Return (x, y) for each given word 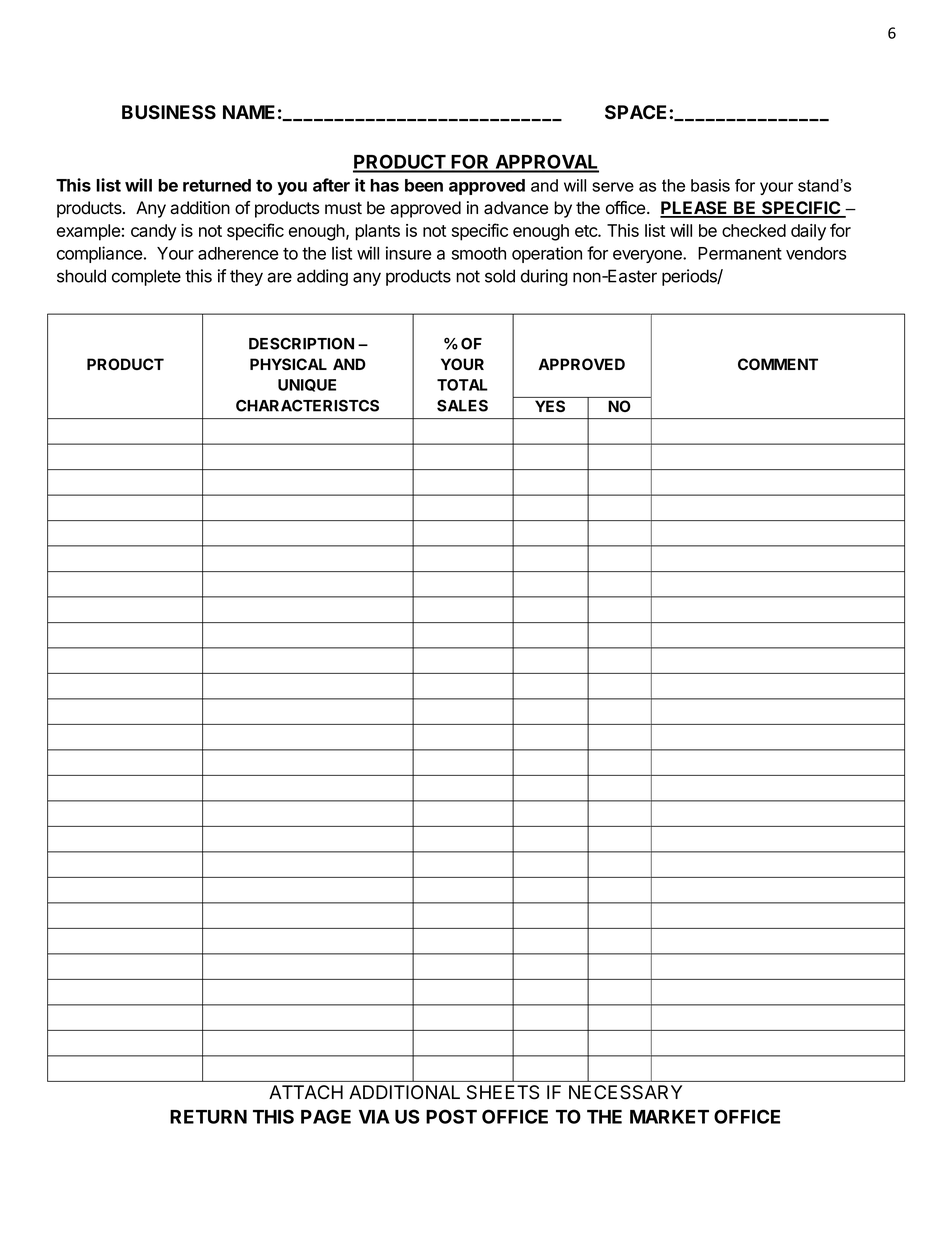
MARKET (669, 1117)
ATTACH (306, 1092)
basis (710, 185)
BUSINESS (169, 112)
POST (451, 1116)
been (424, 185)
